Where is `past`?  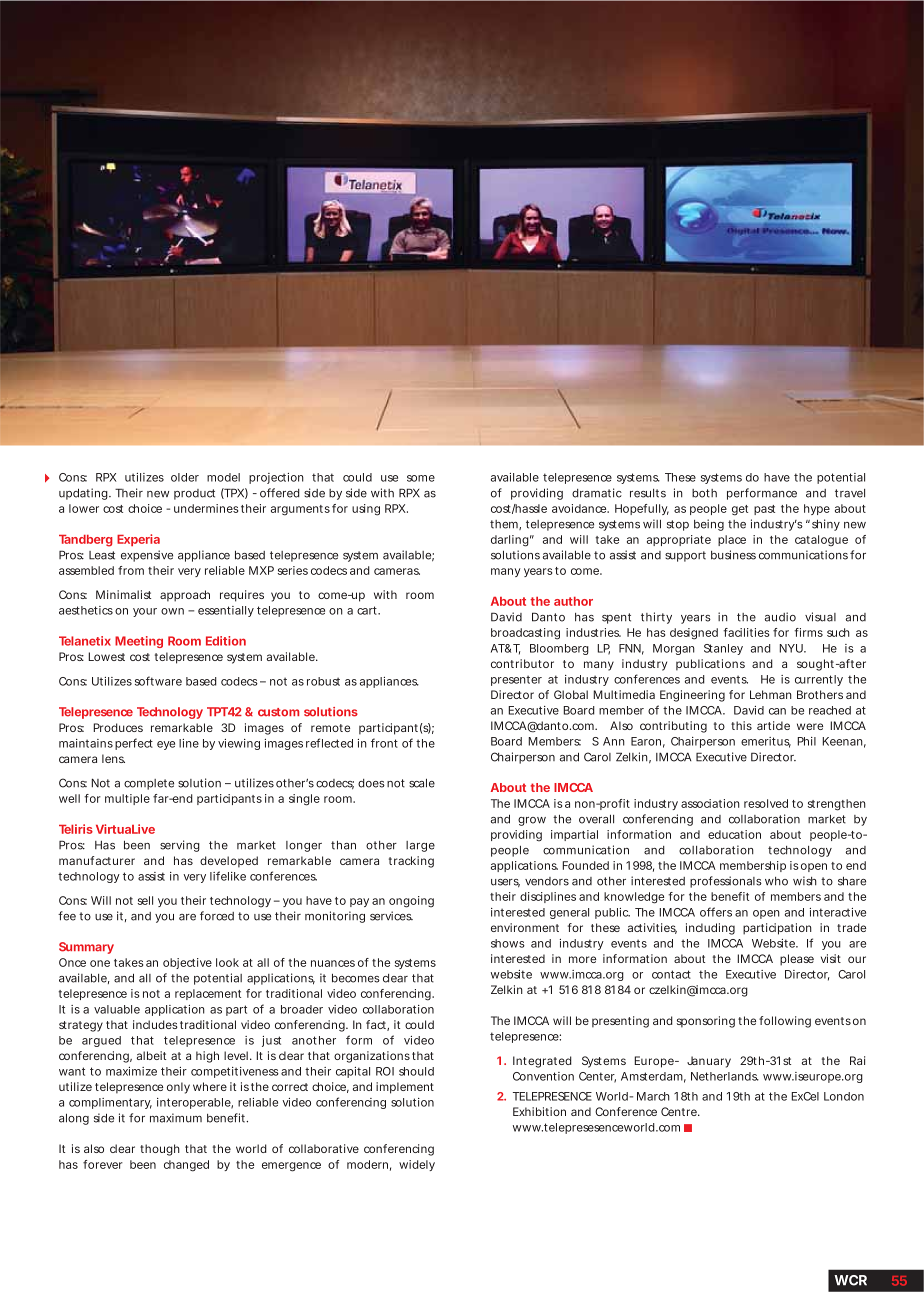
past is located at coordinates (764, 510).
